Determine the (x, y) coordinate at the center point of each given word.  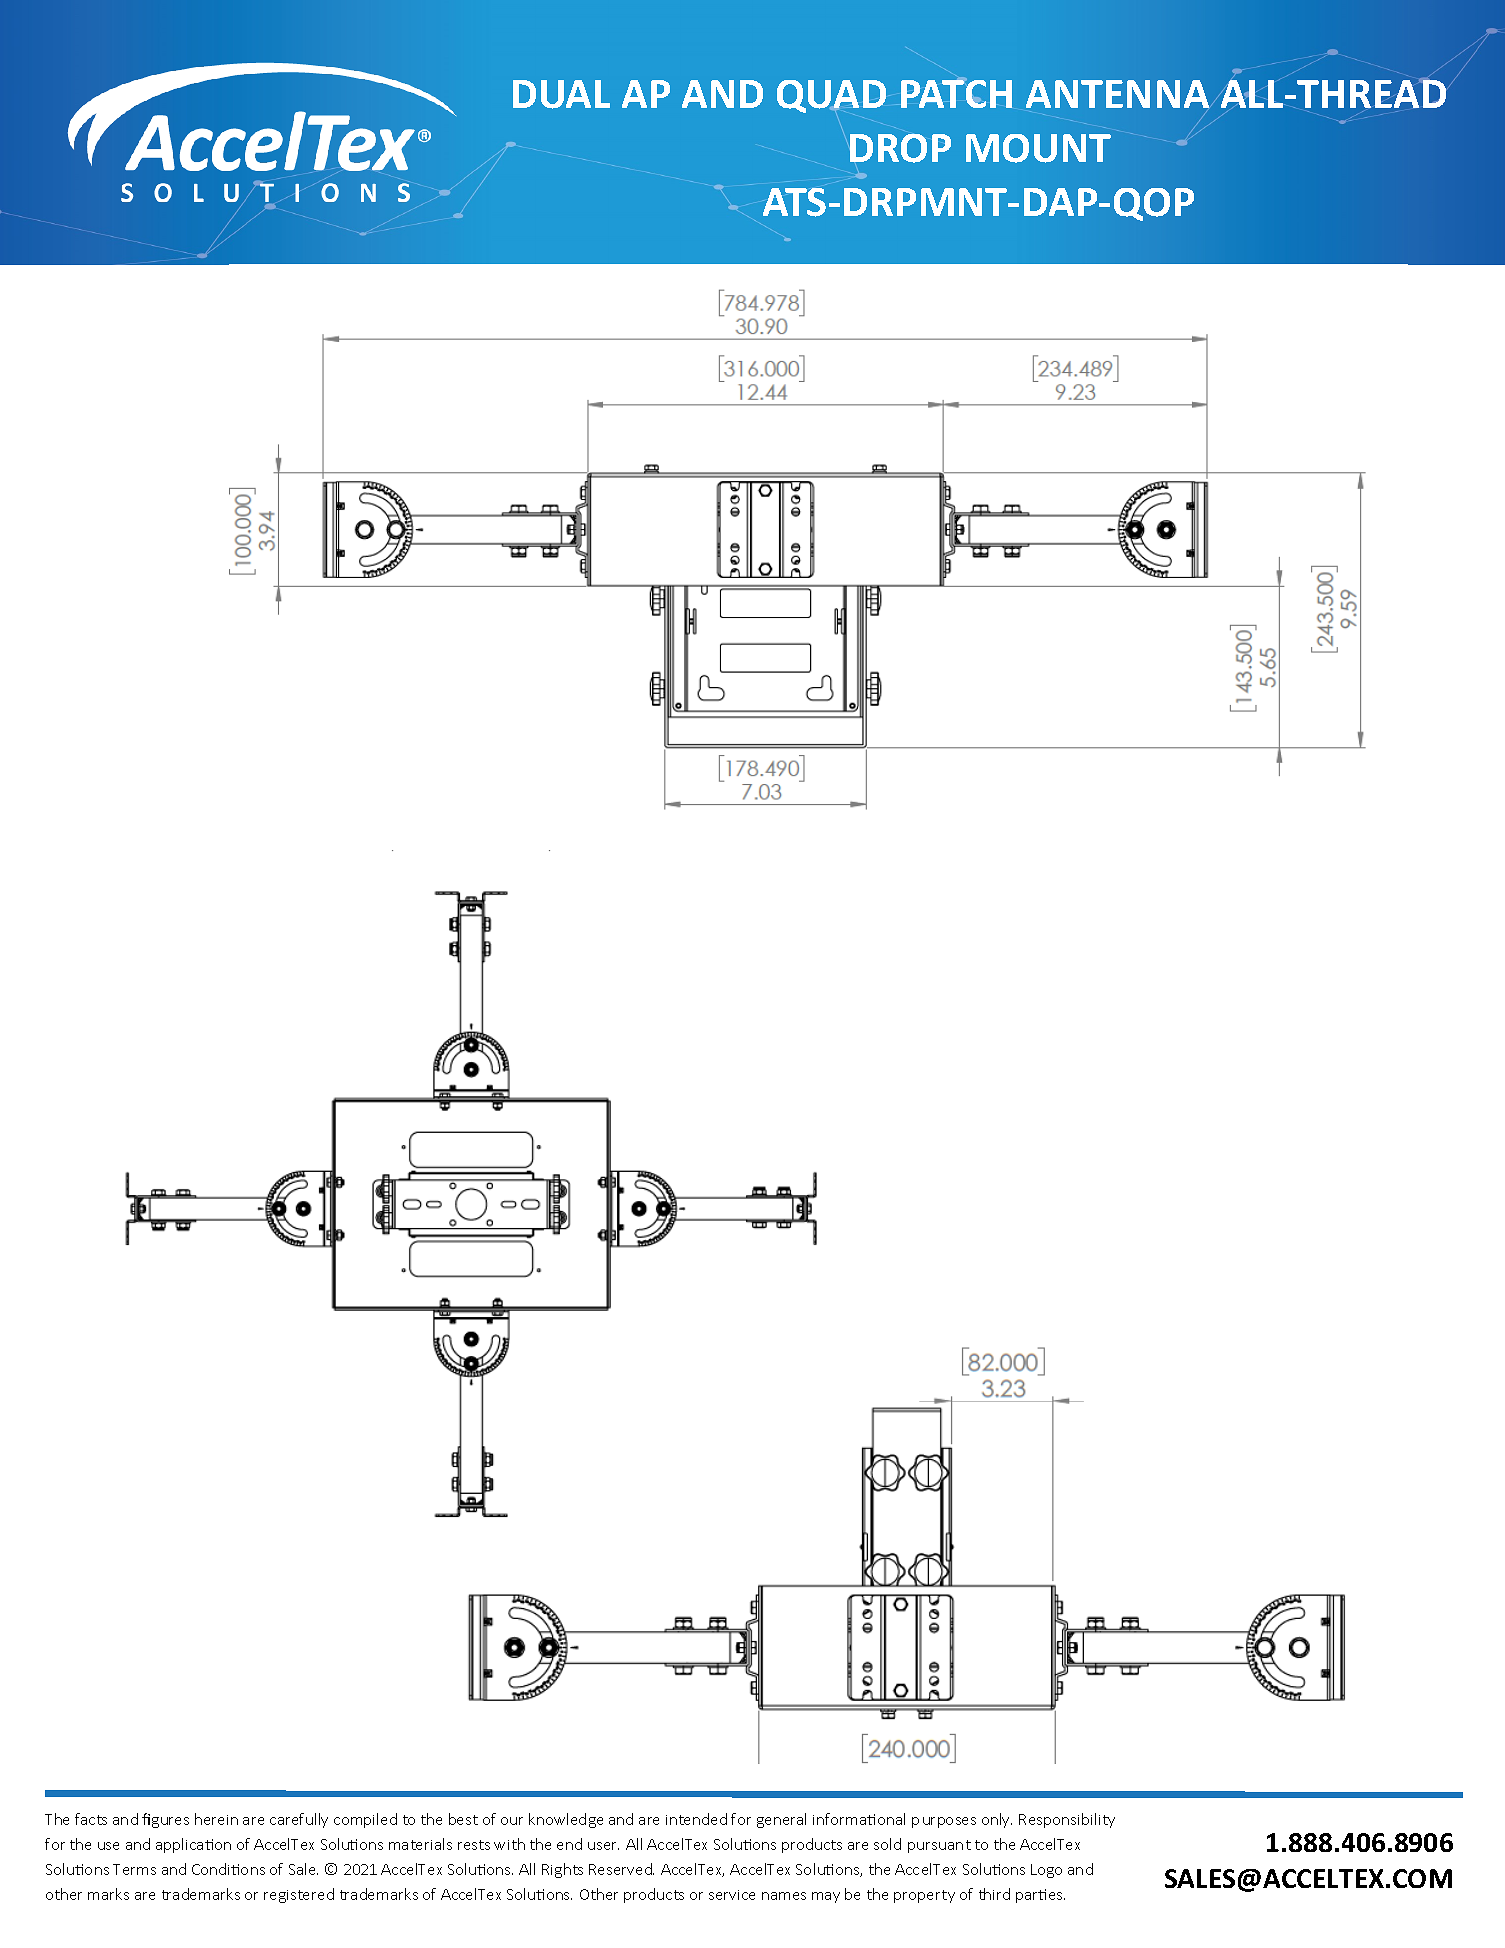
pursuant (939, 1846)
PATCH (956, 93)
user (603, 1846)
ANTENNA (1117, 94)
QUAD (831, 96)
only (997, 1820)
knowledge (566, 1820)
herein (216, 1819)
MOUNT (1038, 148)
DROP (900, 148)
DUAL (561, 94)
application (193, 1845)
